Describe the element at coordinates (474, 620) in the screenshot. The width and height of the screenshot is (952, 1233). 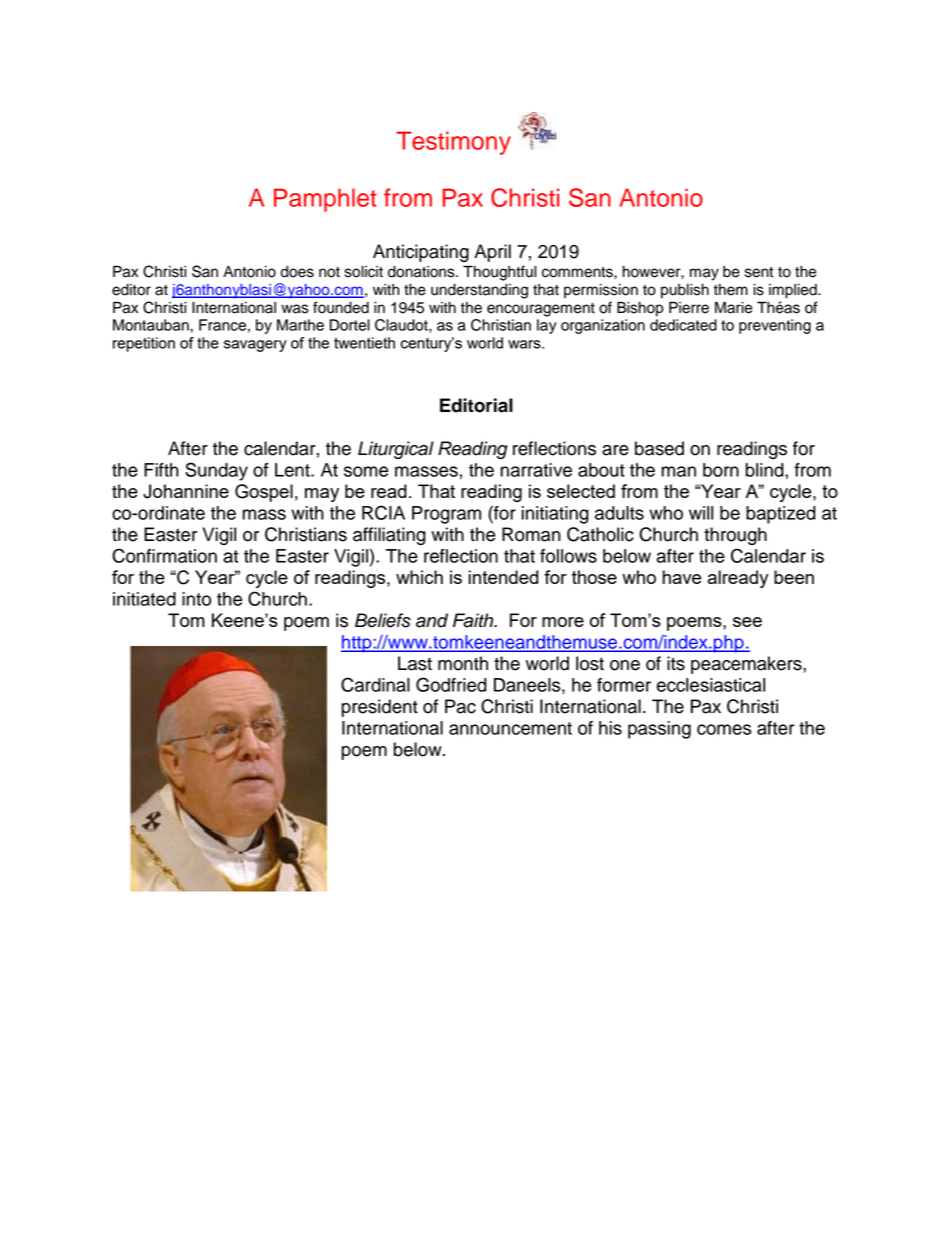
I see `Faith` at that location.
